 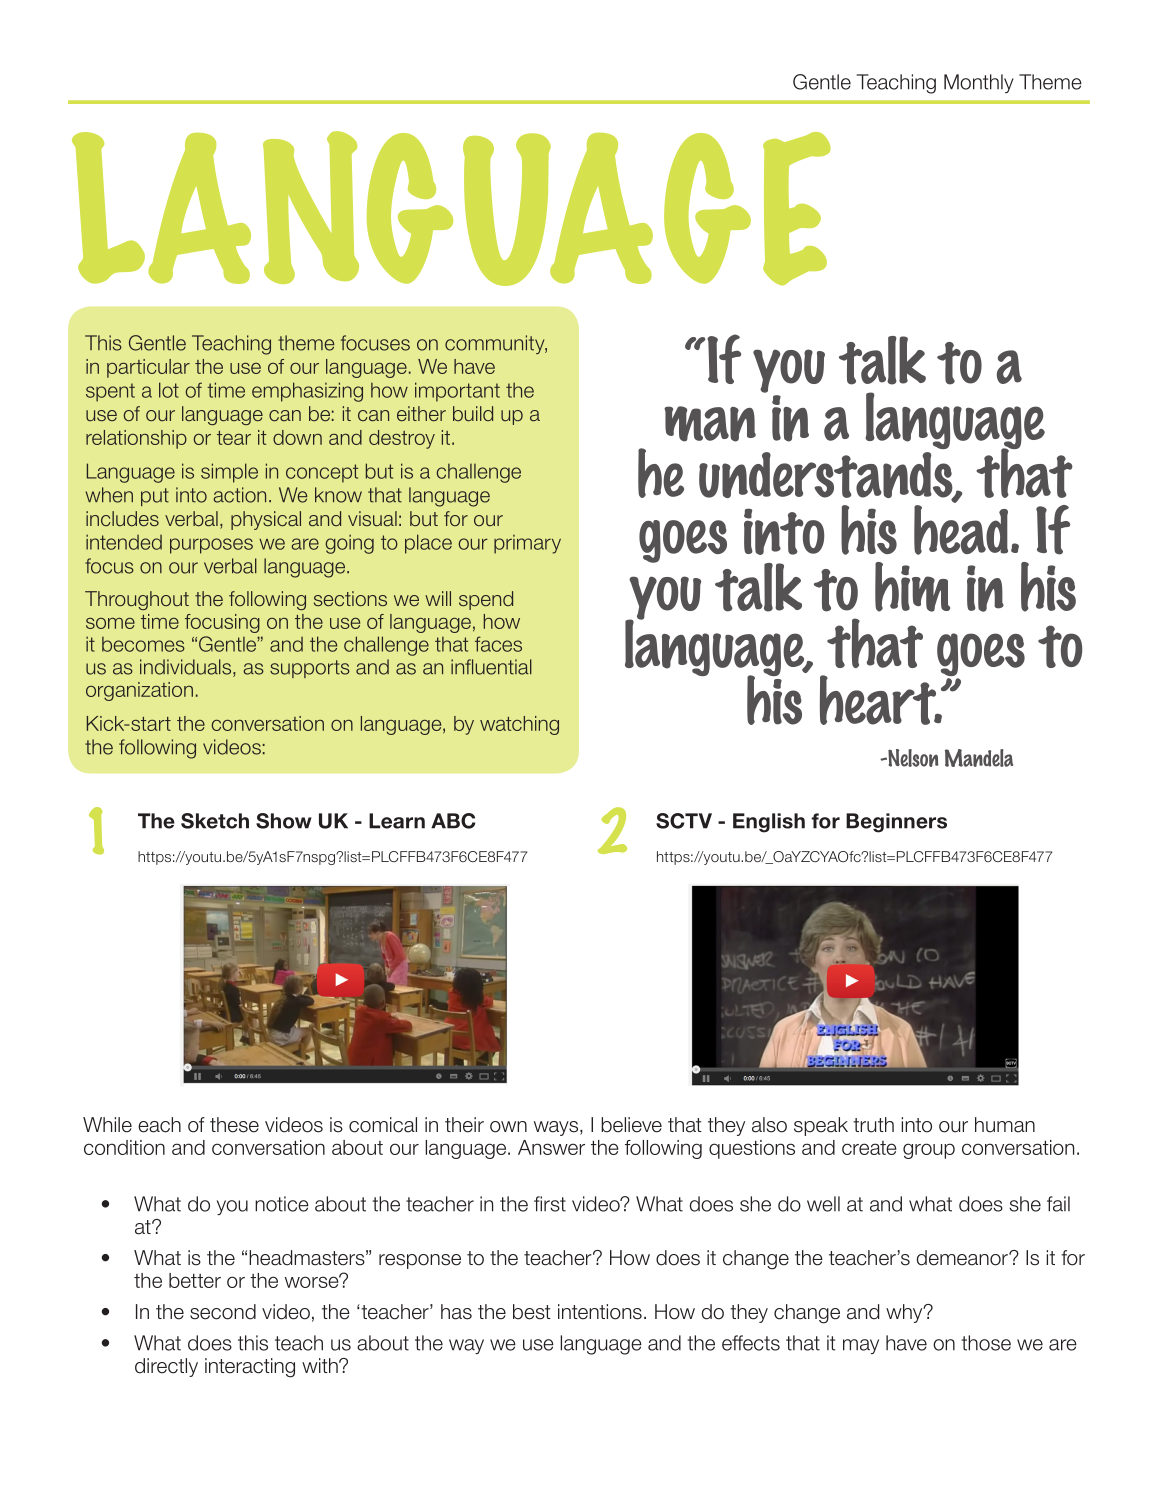 I want to click on intentions, so click(x=600, y=1312).
